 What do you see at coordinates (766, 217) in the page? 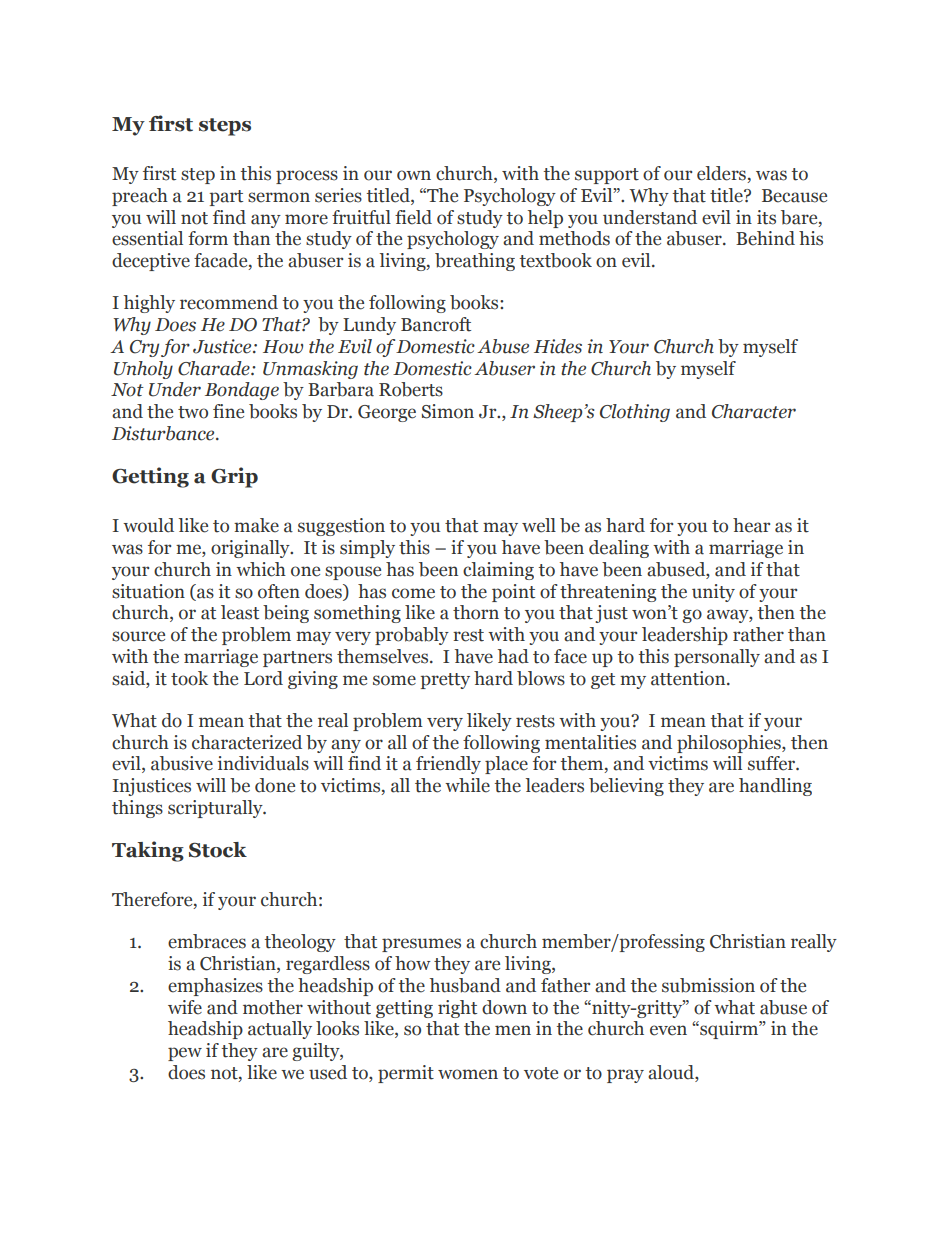
I see `its` at bounding box center [766, 217].
